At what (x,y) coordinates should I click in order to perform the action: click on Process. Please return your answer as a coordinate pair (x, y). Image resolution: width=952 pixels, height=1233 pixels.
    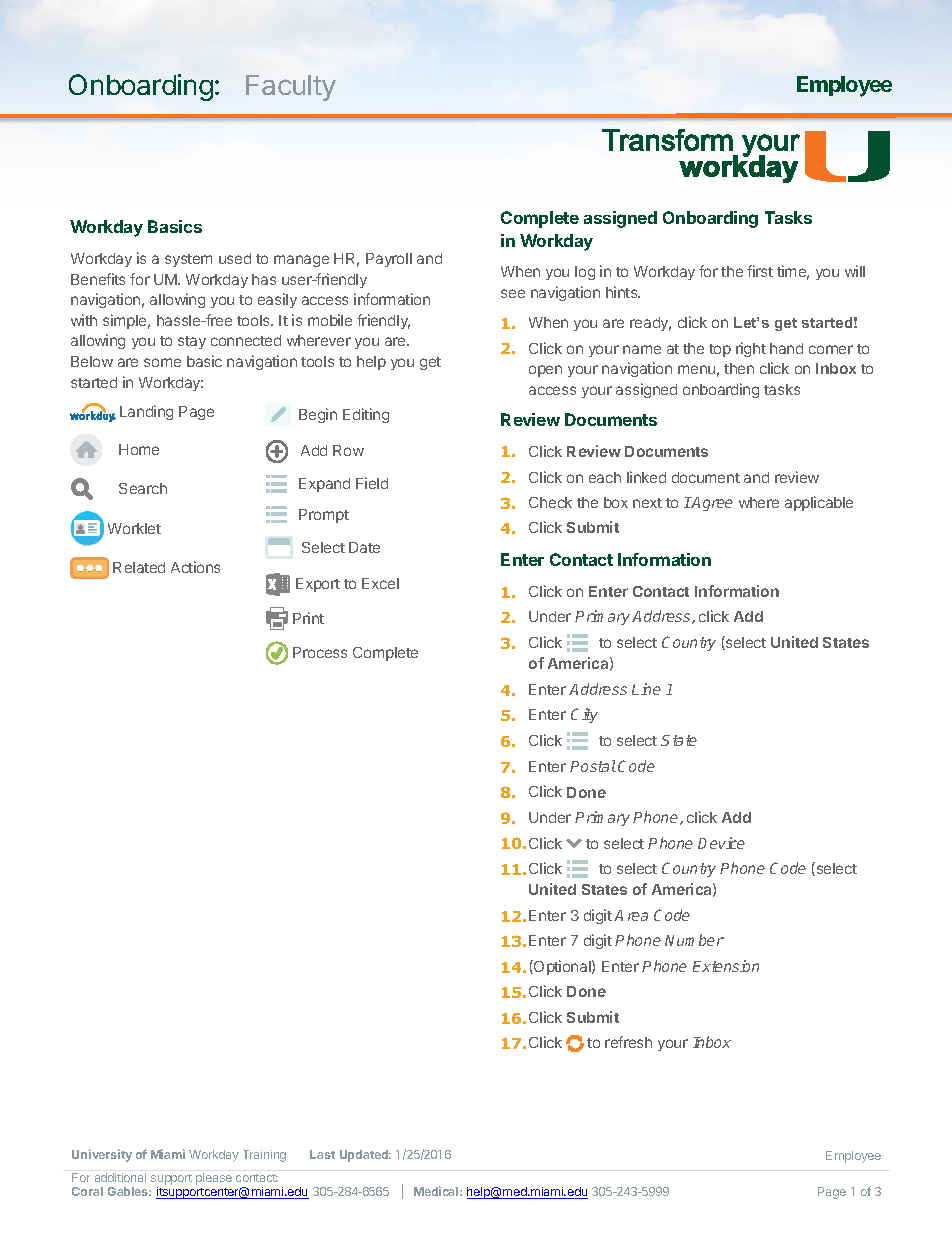
    Looking at the image, I should click on (320, 652).
